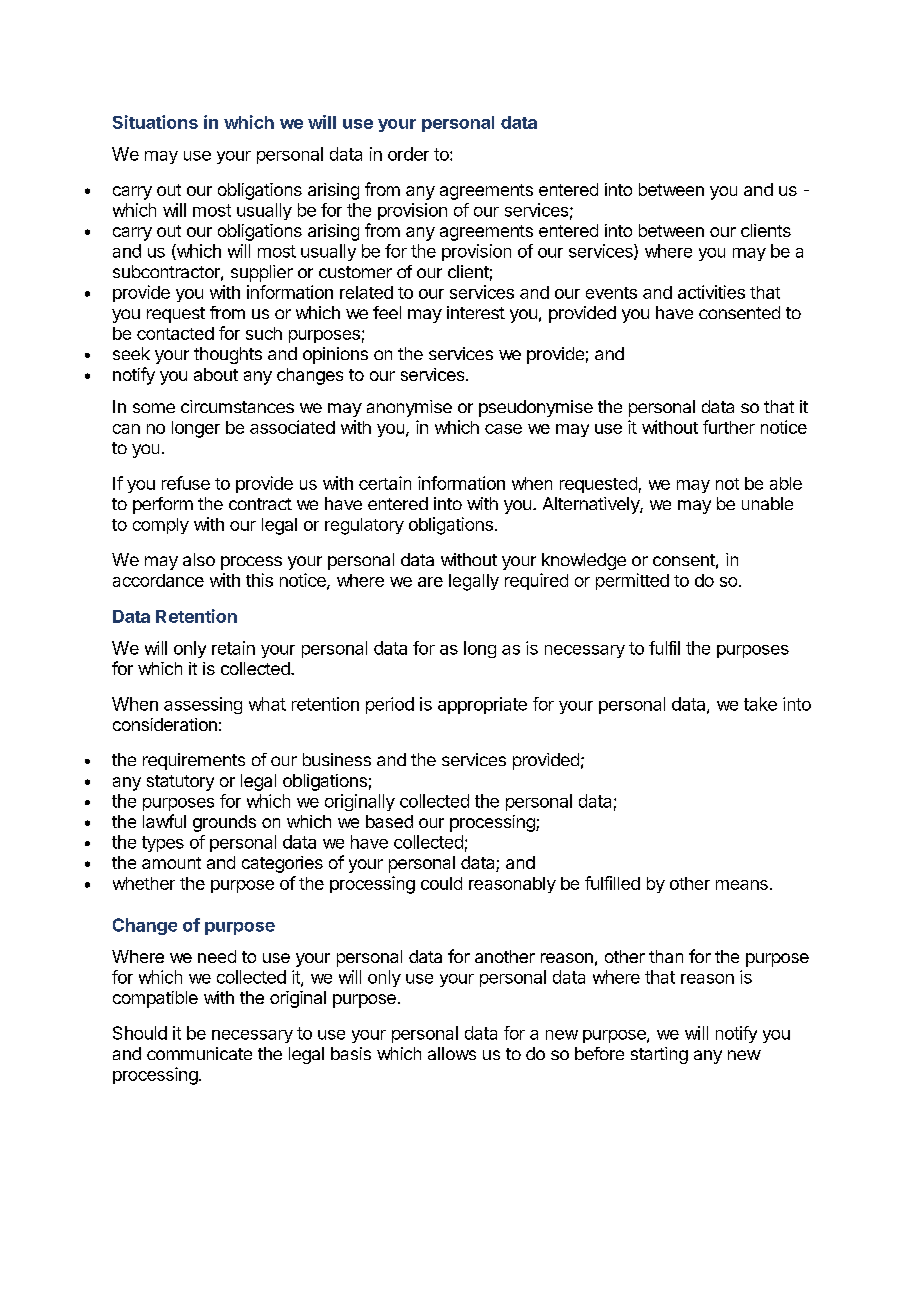 This screenshot has height=1308, width=924. Describe the element at coordinates (408, 154) in the screenshot. I see `order` at that location.
